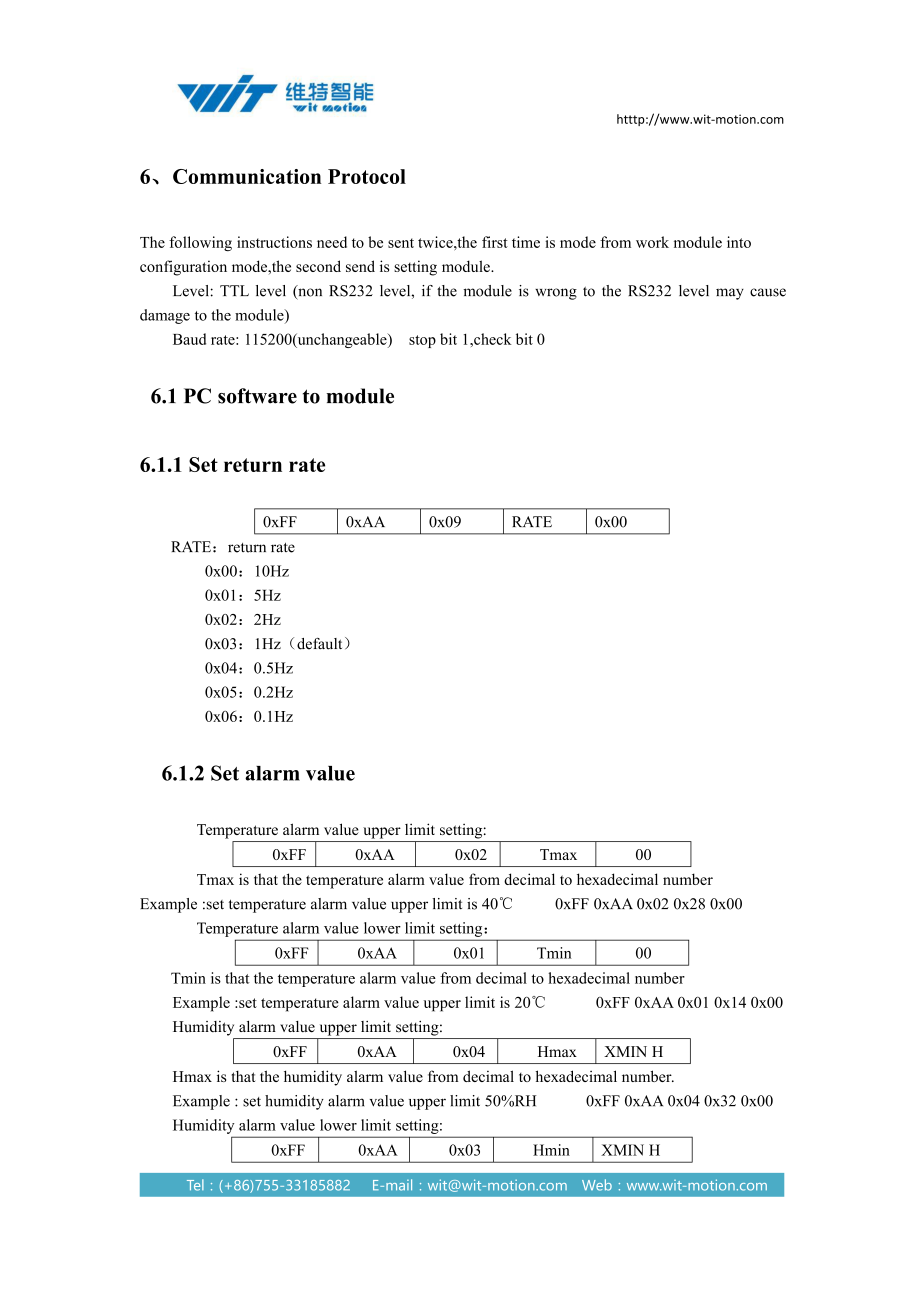  Describe the element at coordinates (495, 242) in the screenshot. I see `first` at that location.
